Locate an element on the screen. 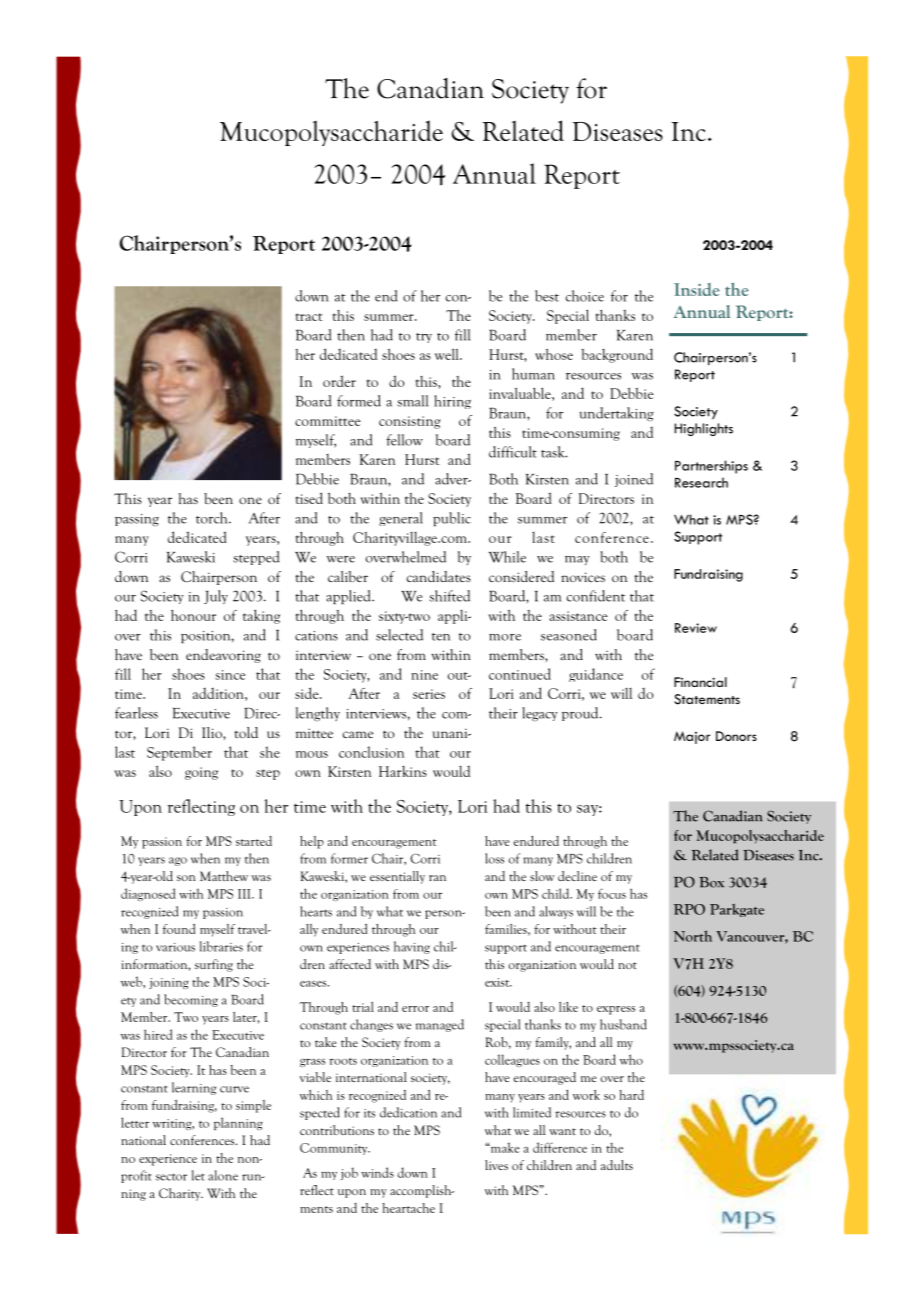 The width and height of the screenshot is (924, 1308). Review is located at coordinates (696, 628).
